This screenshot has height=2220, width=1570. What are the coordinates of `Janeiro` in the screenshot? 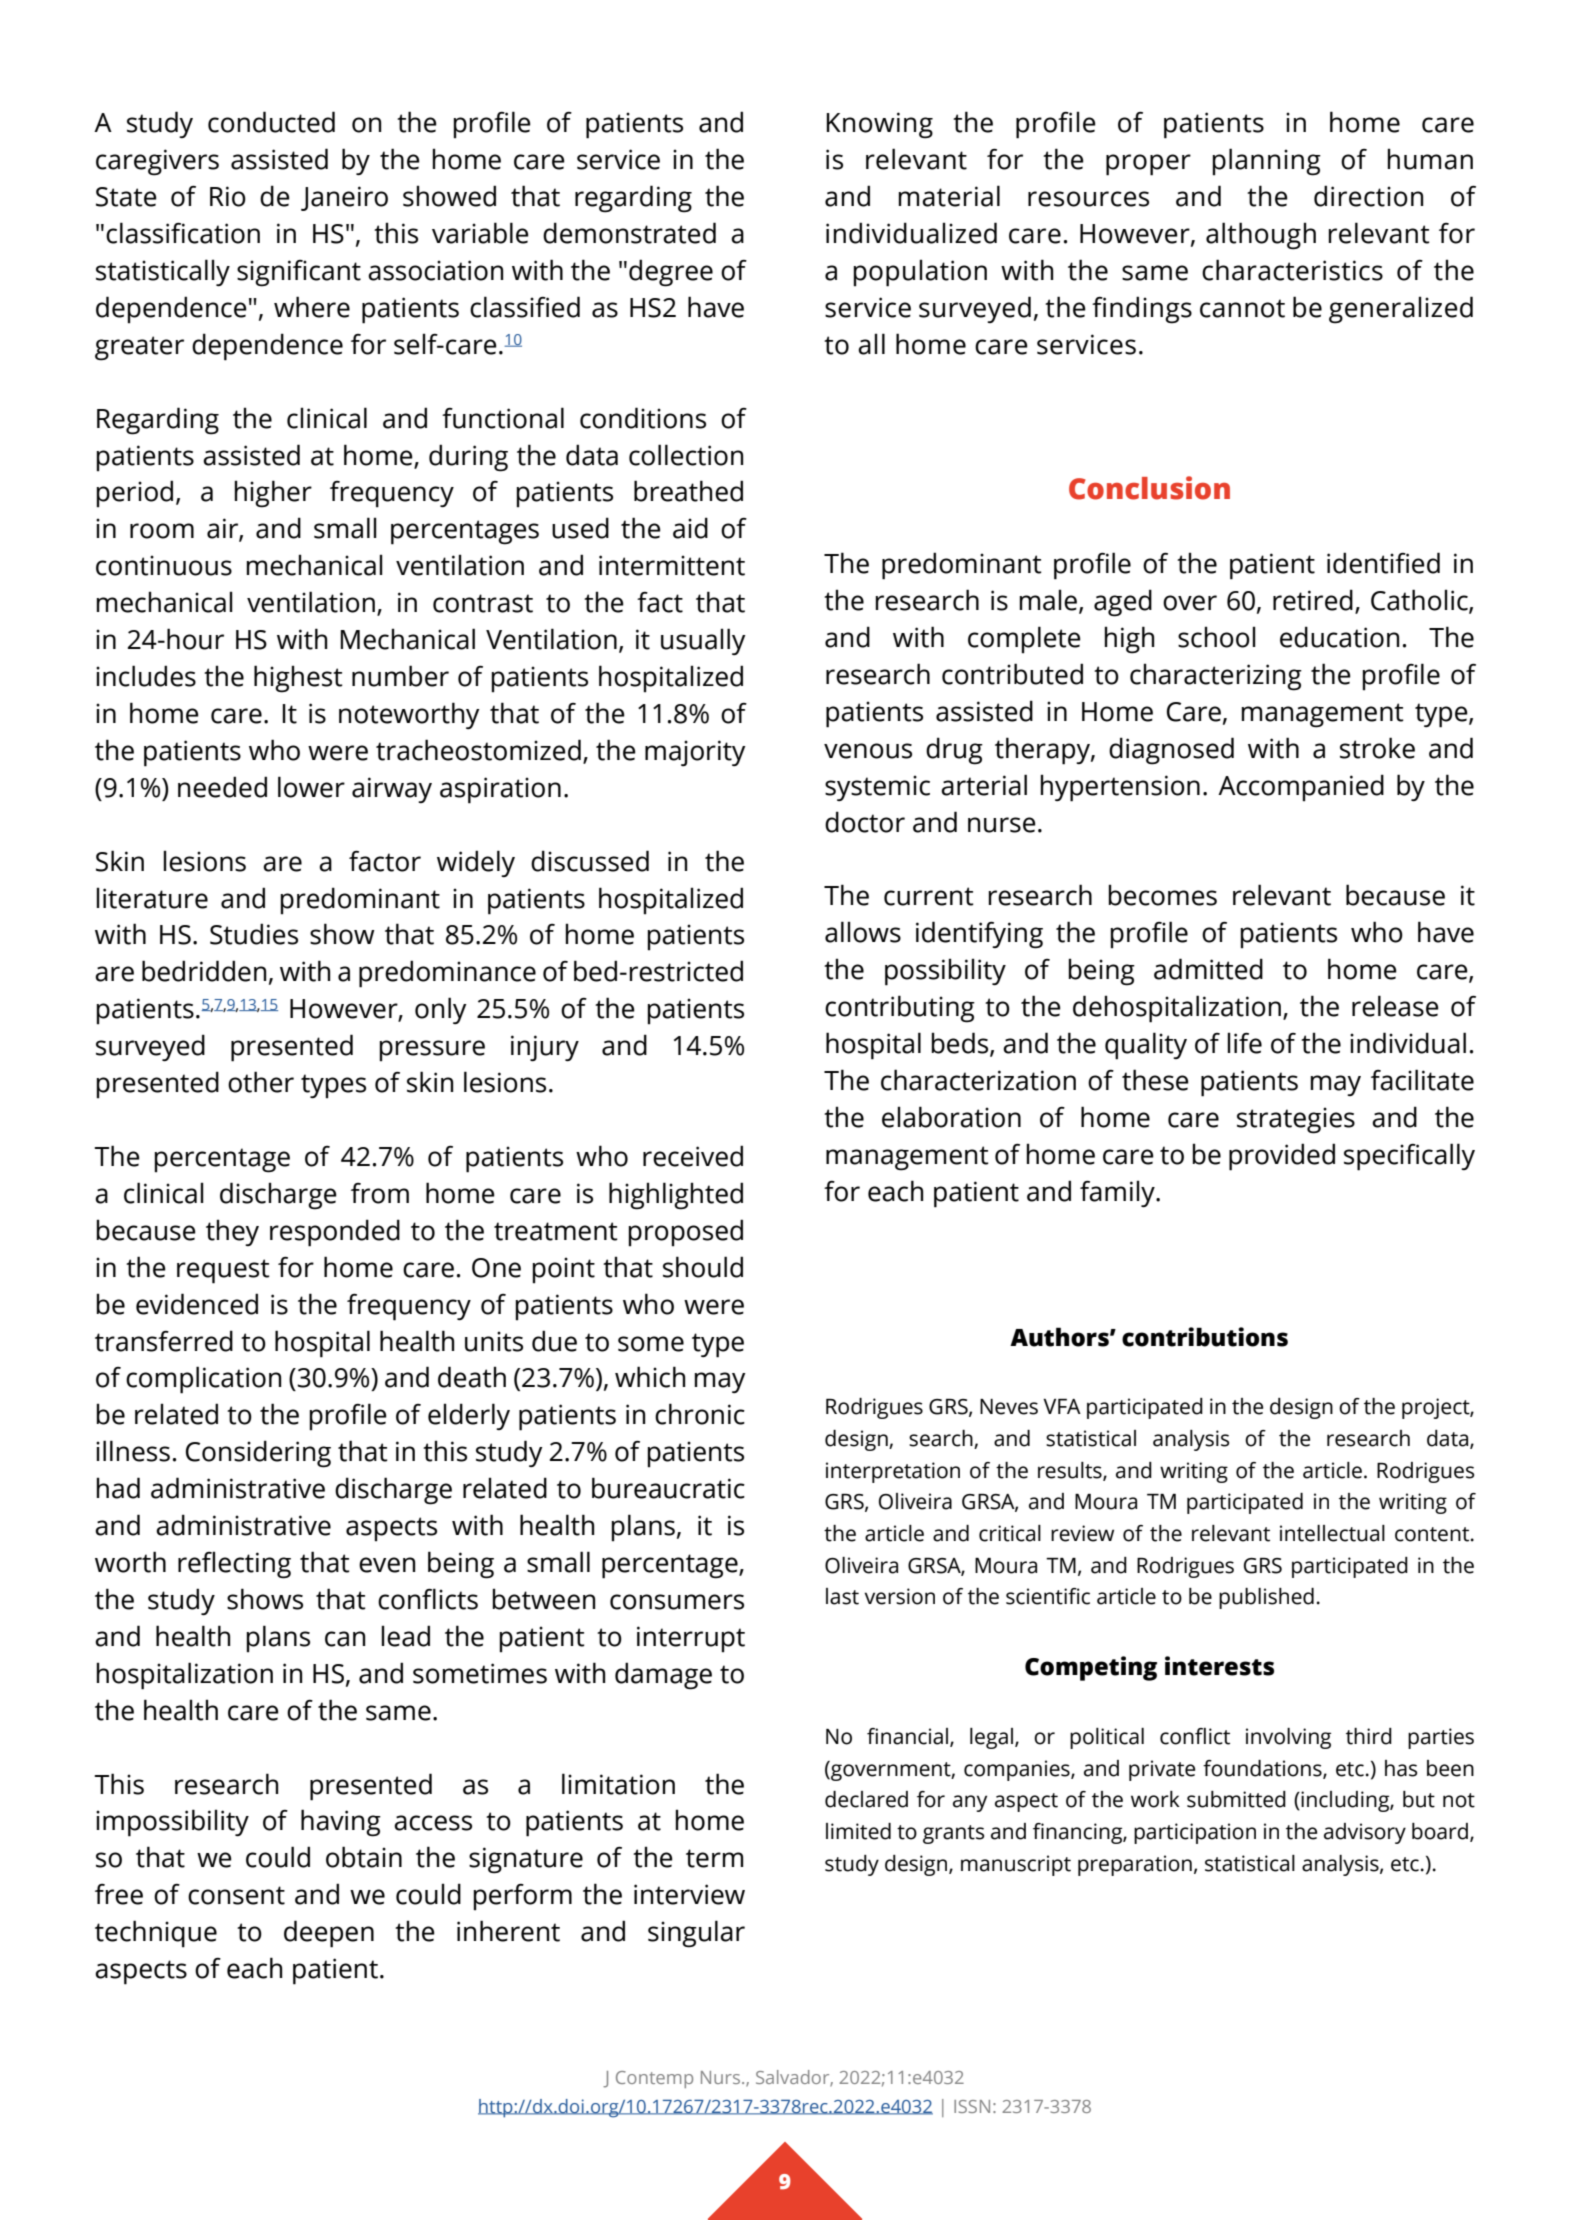 It's located at (344, 198).
